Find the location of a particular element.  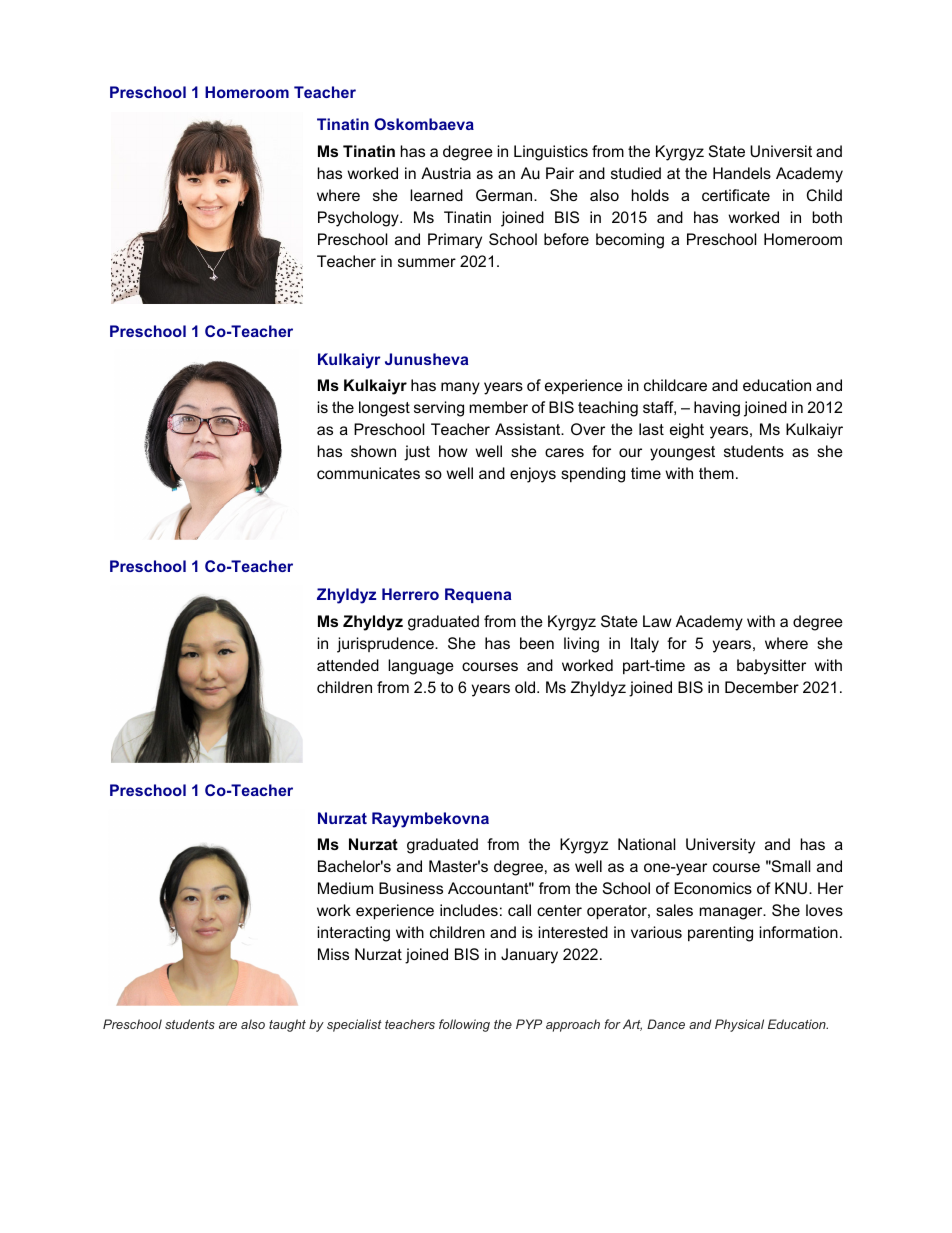

been is located at coordinates (537, 643).
